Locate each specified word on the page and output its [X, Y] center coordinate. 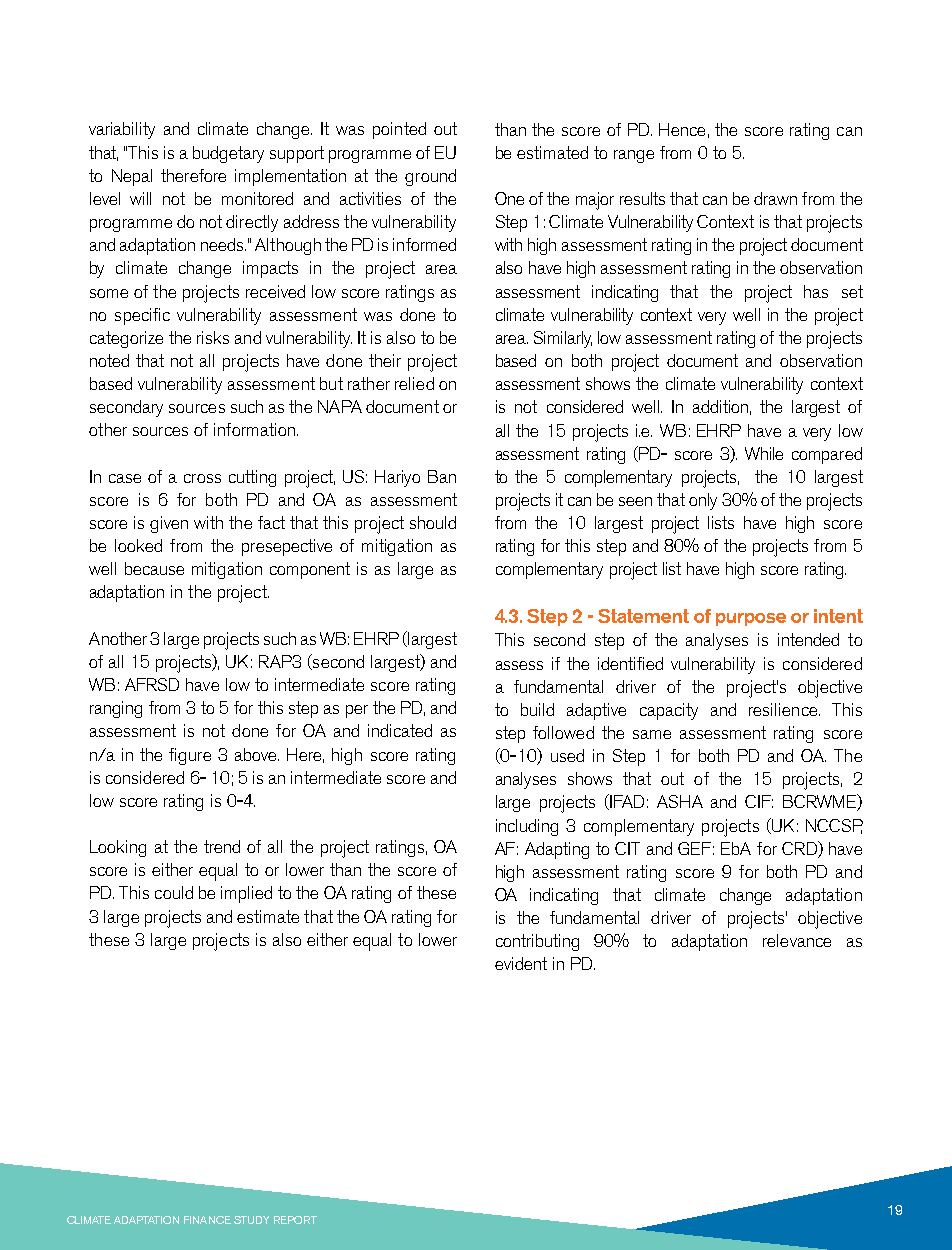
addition [720, 406]
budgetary [228, 154]
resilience [784, 709]
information [254, 429]
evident [521, 963]
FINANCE [207, 1220]
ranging [116, 709]
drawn [775, 198]
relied [414, 383]
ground [430, 177]
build [537, 709]
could [174, 892]
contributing [537, 942]
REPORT [295, 1220]
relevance [797, 940]
